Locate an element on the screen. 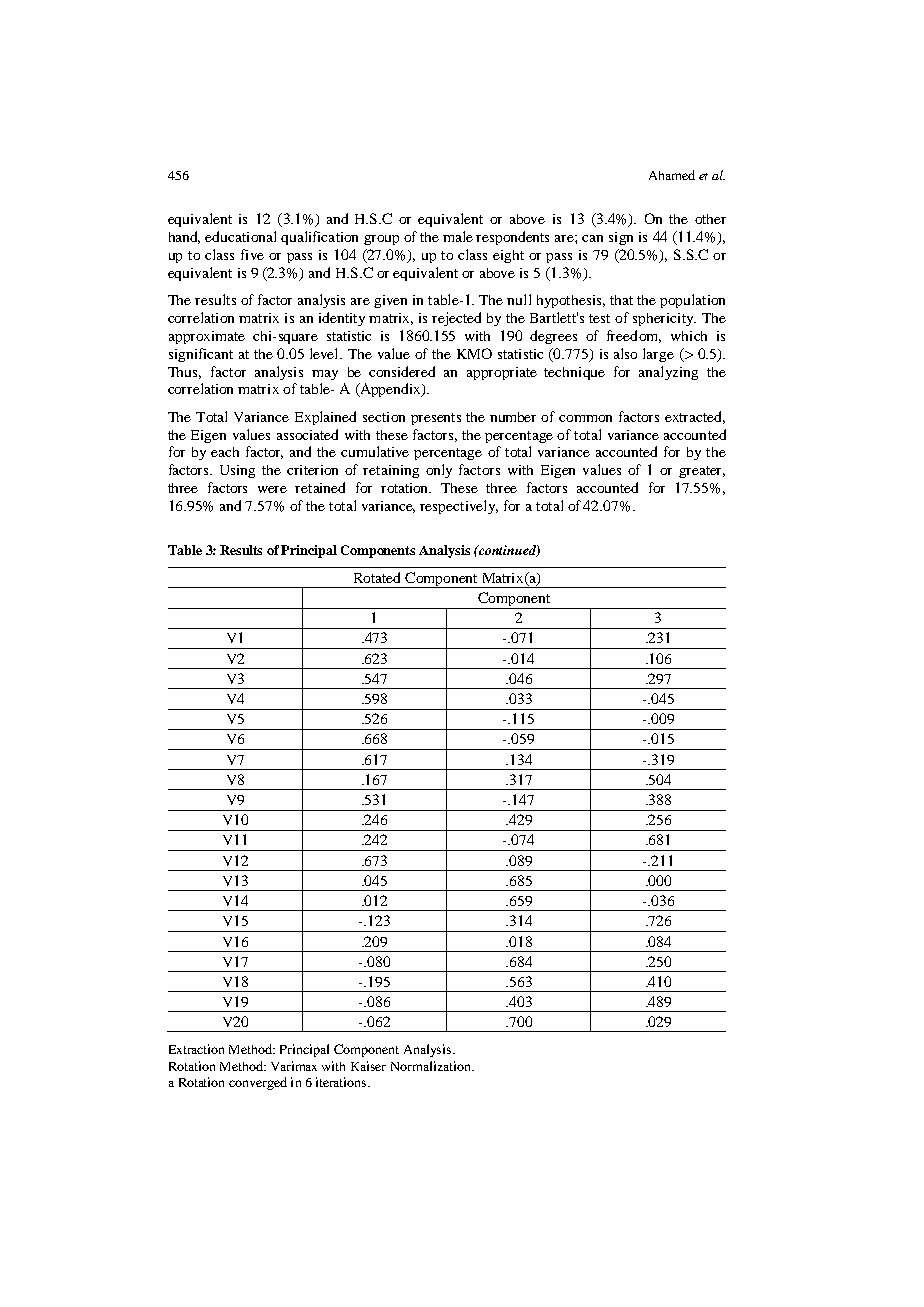  each is located at coordinates (225, 452).
